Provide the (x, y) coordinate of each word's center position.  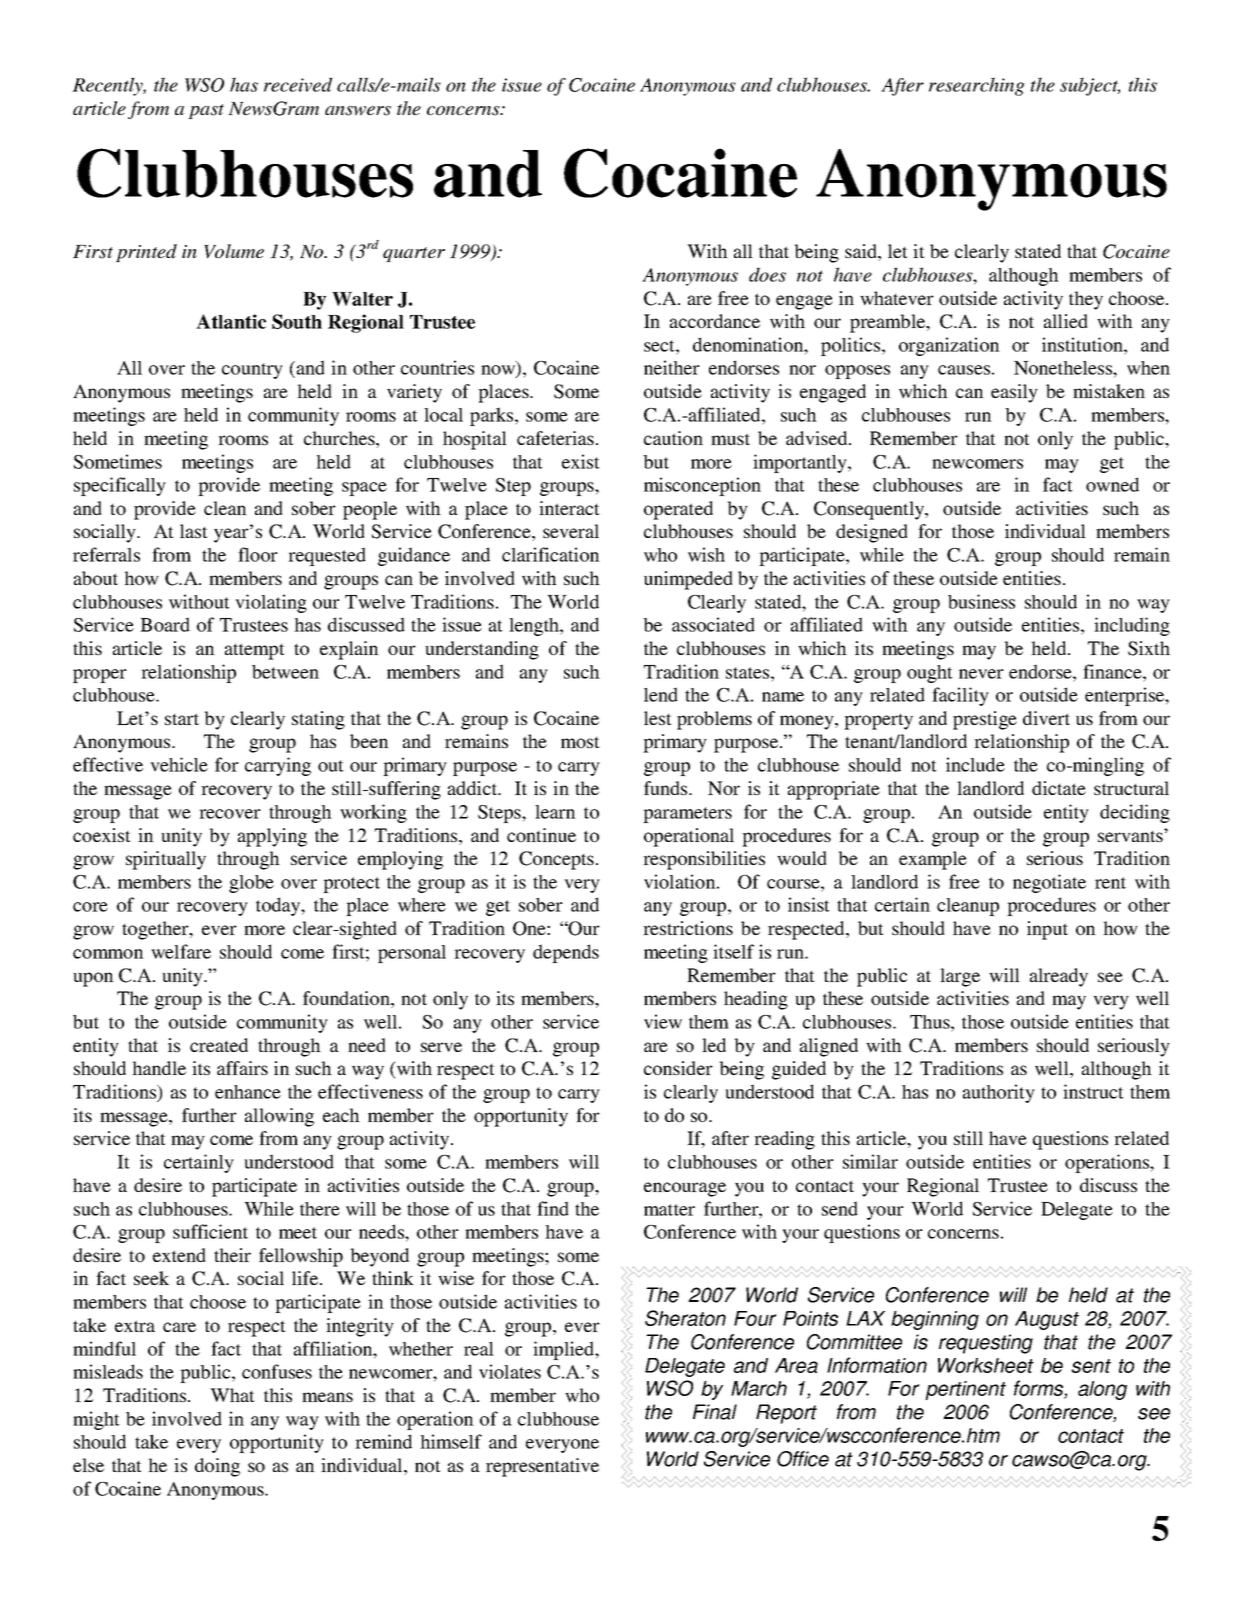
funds (667, 788)
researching (977, 86)
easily (1014, 393)
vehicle (179, 764)
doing (217, 1467)
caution (673, 438)
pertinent (965, 1390)
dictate (1059, 788)
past (206, 111)
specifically (120, 486)
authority (999, 1093)
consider (678, 1068)
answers (358, 111)
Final (715, 1412)
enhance (248, 1092)
